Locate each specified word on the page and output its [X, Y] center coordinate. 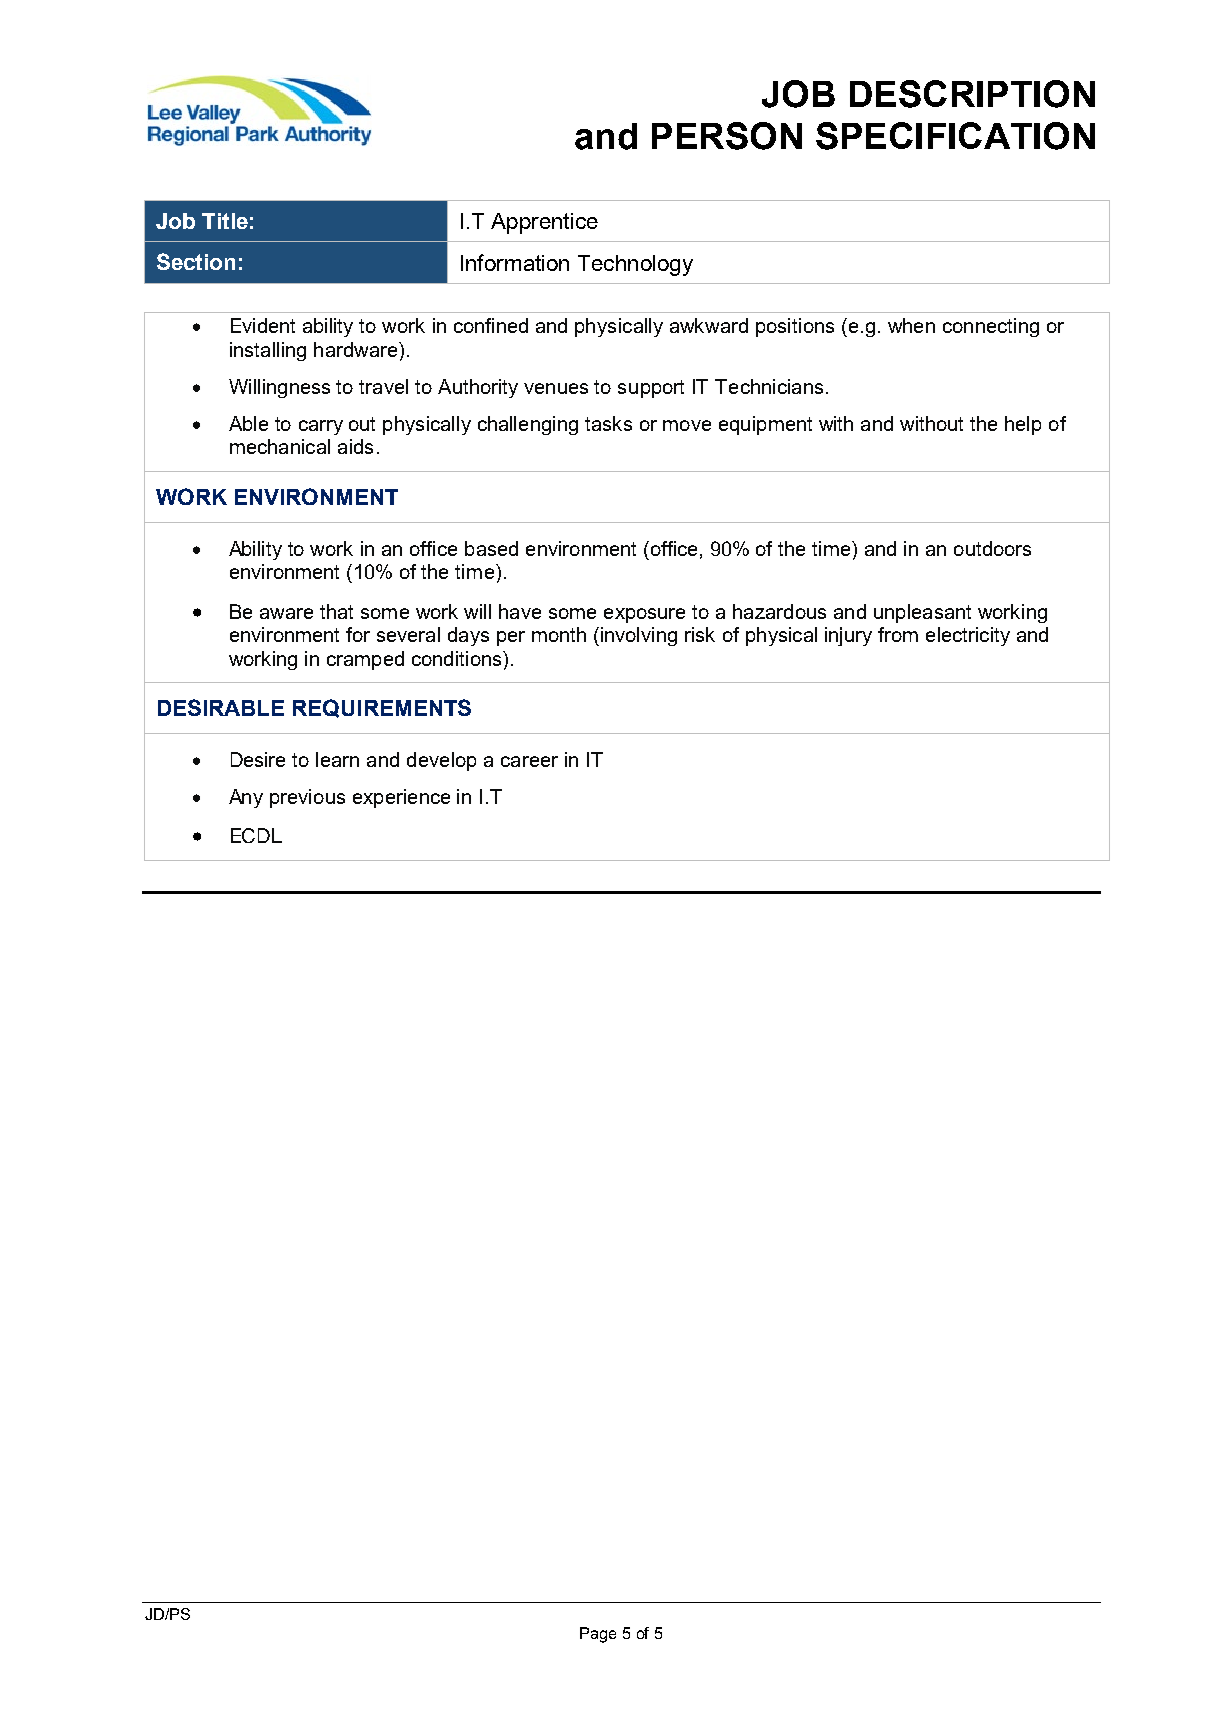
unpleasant [922, 613]
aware [286, 613]
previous [307, 798]
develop [441, 761]
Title [225, 221]
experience [401, 798]
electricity [968, 636]
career [529, 761]
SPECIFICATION [955, 136]
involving [639, 636]
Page [598, 1635]
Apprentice [544, 223]
